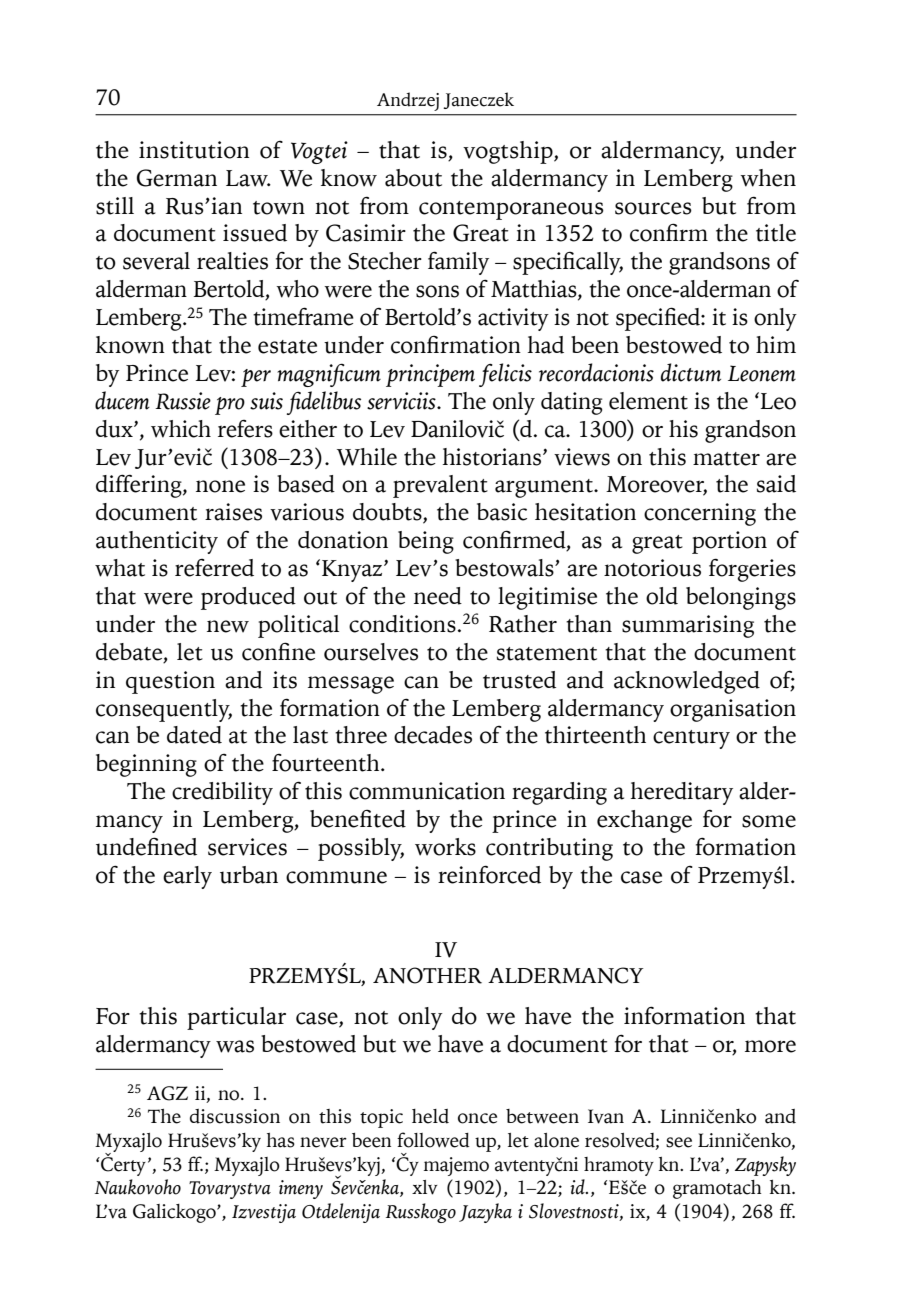  Describe the element at coordinates (688, 626) in the screenshot. I see `summarising` at that location.
